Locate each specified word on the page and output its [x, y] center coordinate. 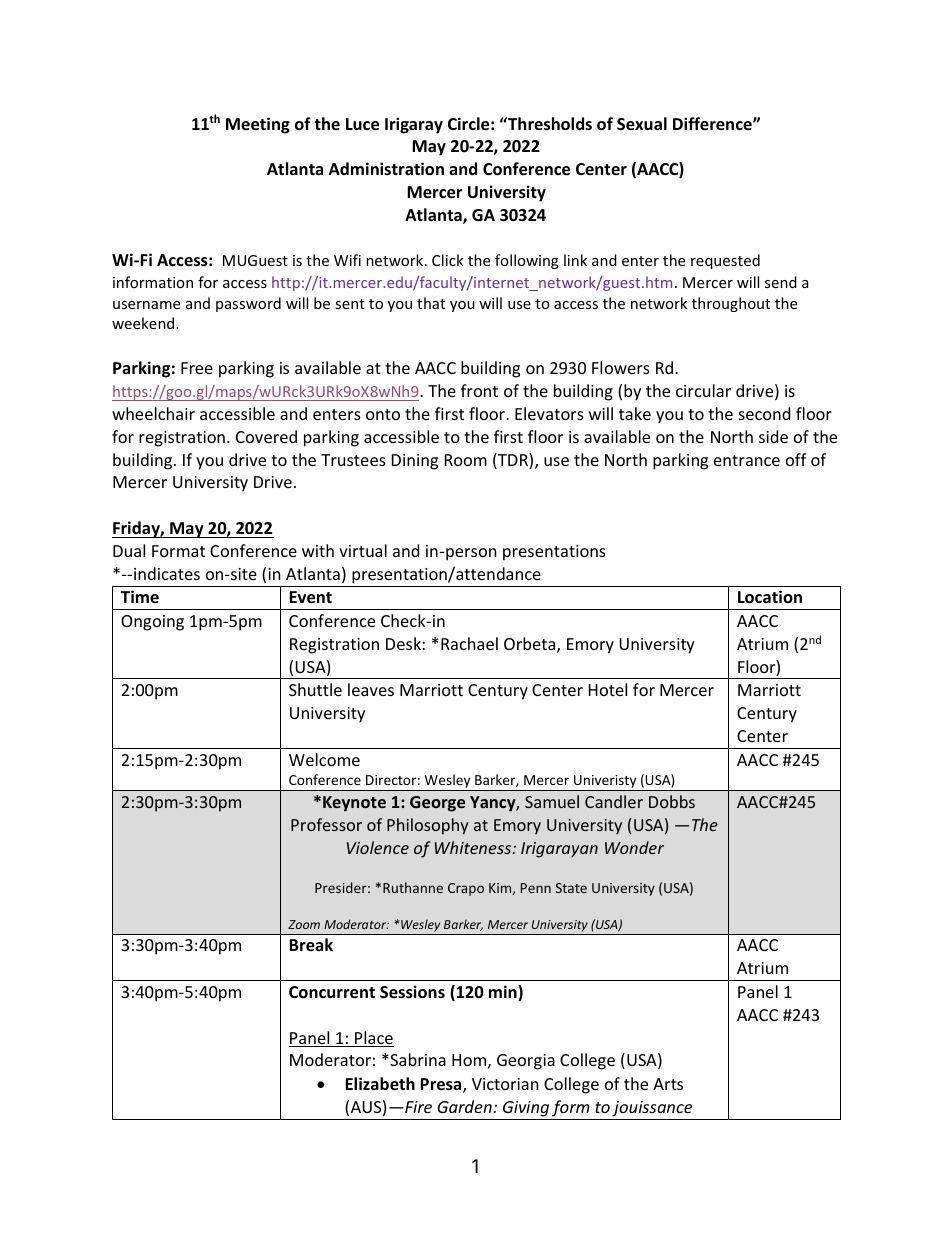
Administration [386, 169]
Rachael [469, 643]
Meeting [258, 125]
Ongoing [152, 623]
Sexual [642, 124]
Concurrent [332, 992]
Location [770, 597]
